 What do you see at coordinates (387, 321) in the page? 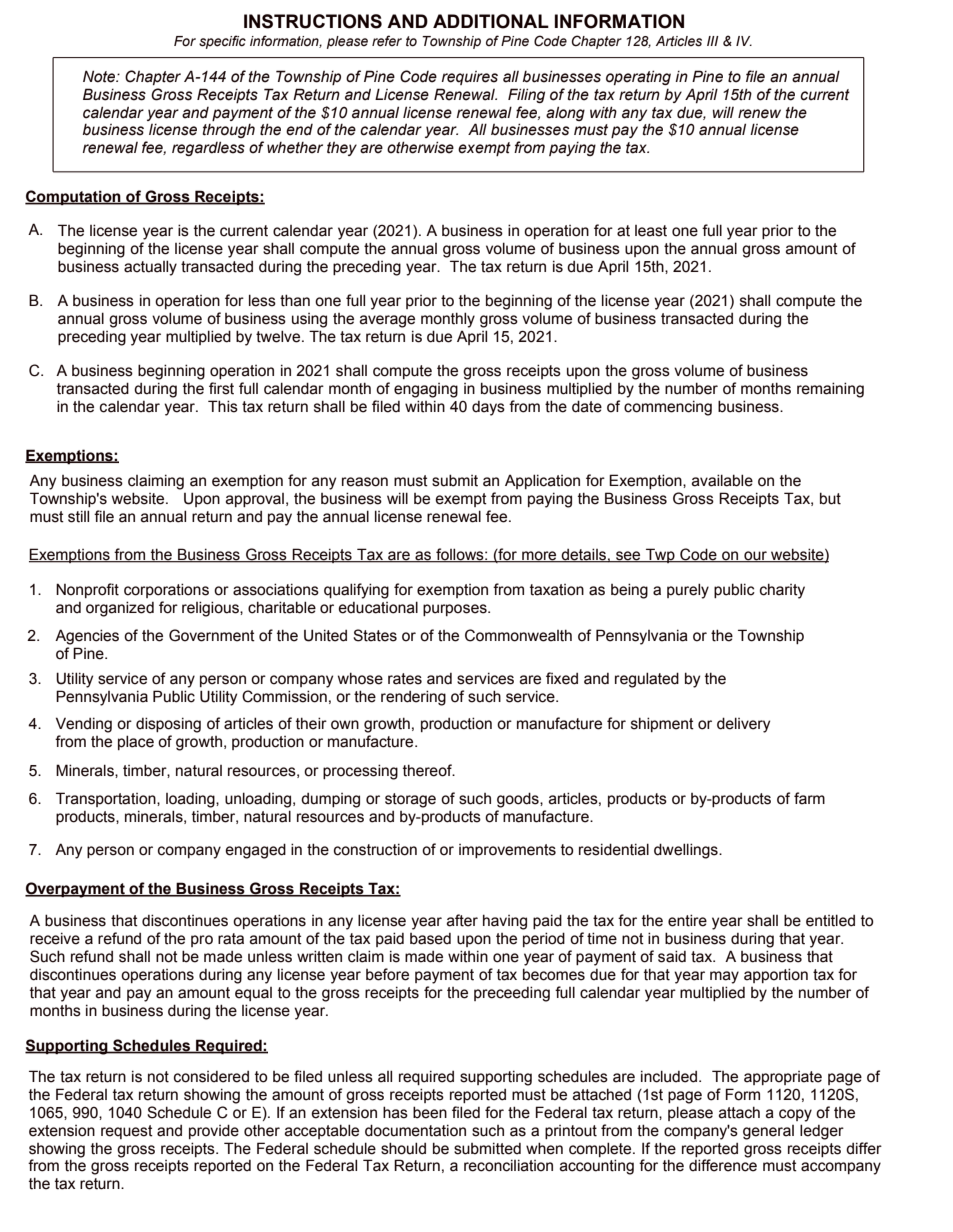
I see `average` at bounding box center [387, 321].
